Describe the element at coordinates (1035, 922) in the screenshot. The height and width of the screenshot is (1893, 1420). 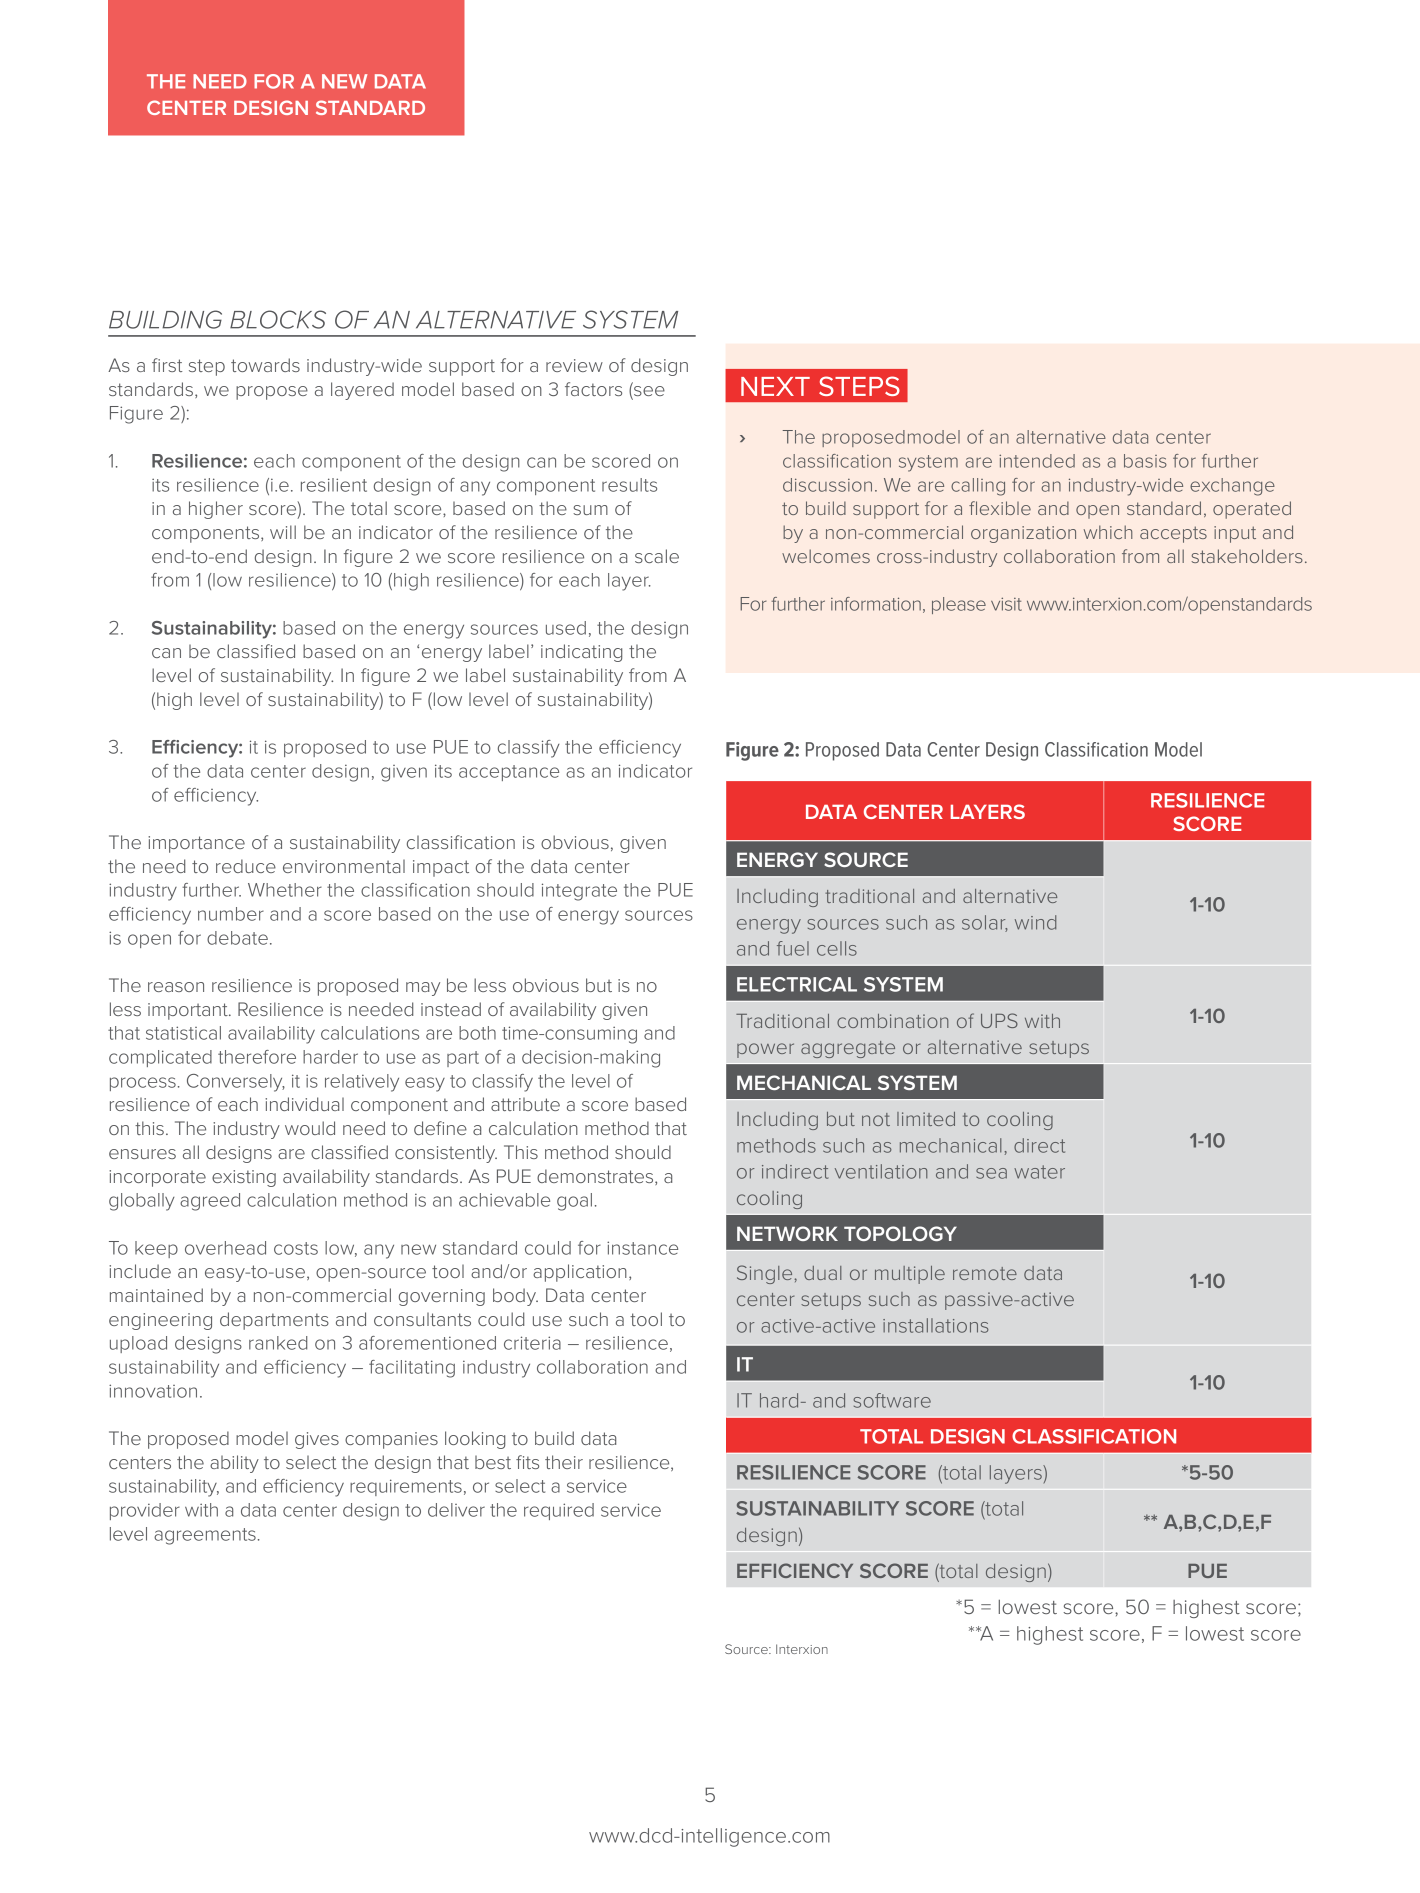
I see `wind` at that location.
